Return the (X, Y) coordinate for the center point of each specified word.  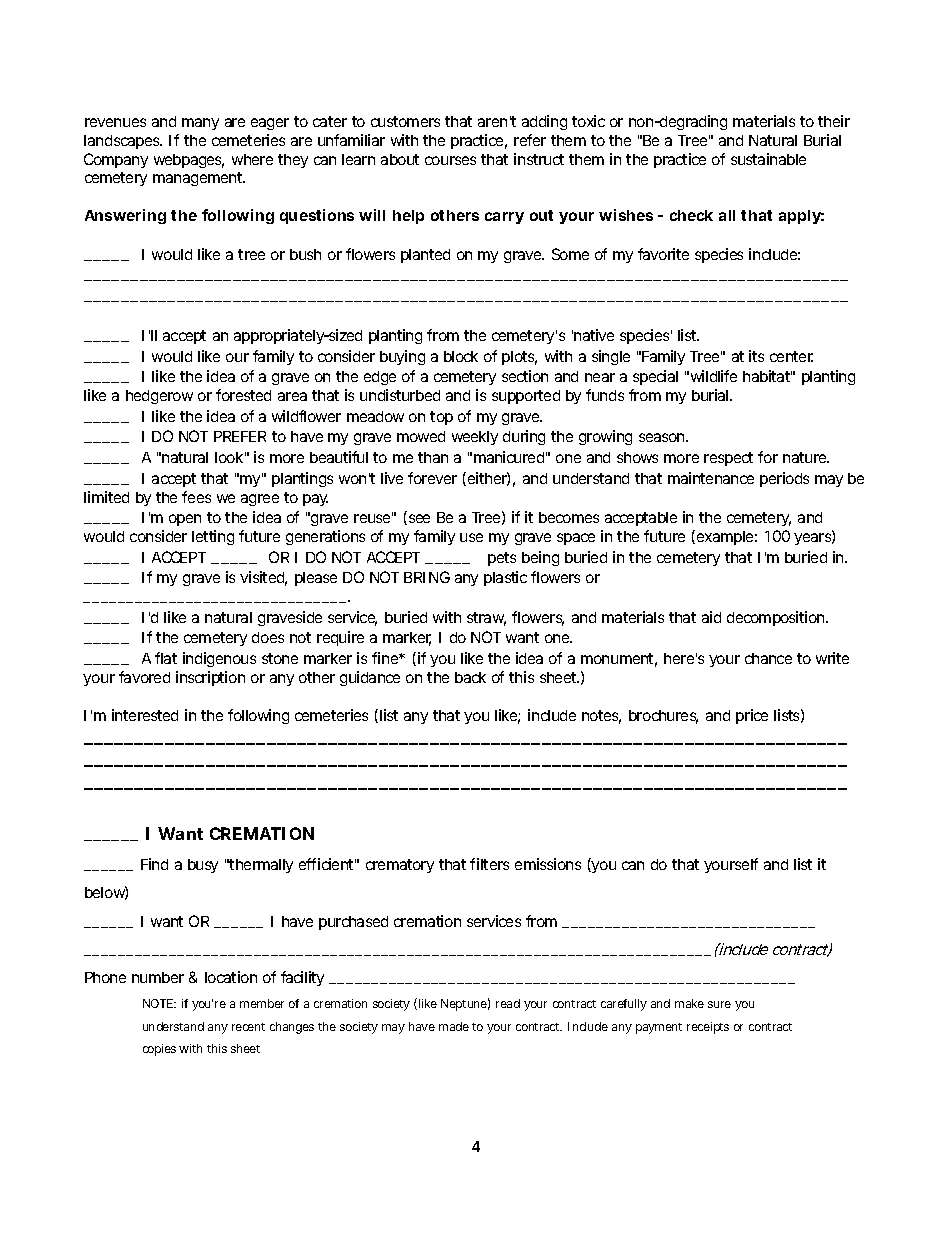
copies (159, 1050)
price (752, 716)
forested (243, 395)
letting (213, 537)
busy (203, 866)
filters (489, 864)
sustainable (768, 159)
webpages (189, 161)
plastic (505, 578)
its (756, 356)
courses (450, 160)
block (461, 356)
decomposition (775, 618)
